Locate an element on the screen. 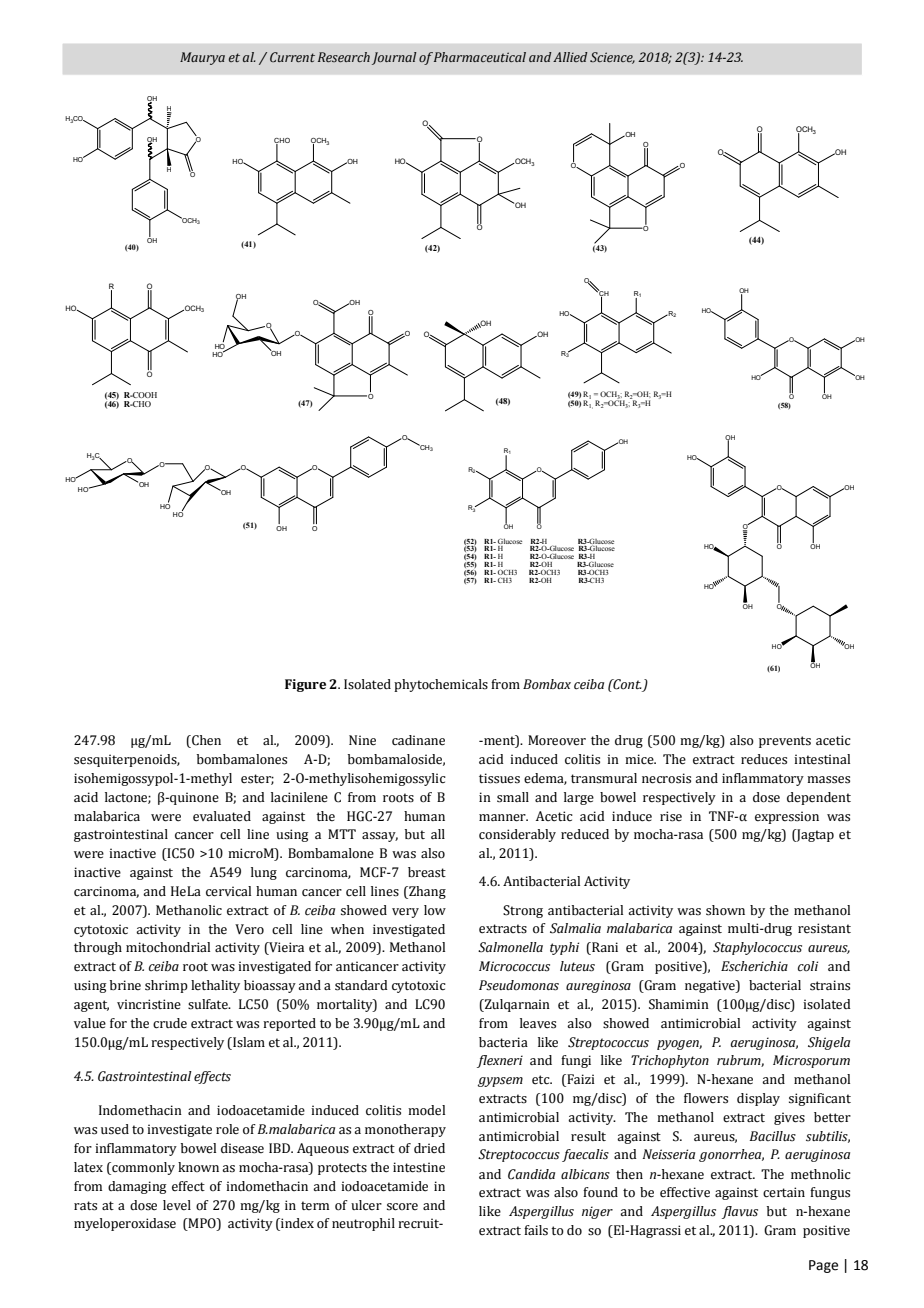 This screenshot has width=924, height=1308. MPO is located at coordinates (202, 1224).
